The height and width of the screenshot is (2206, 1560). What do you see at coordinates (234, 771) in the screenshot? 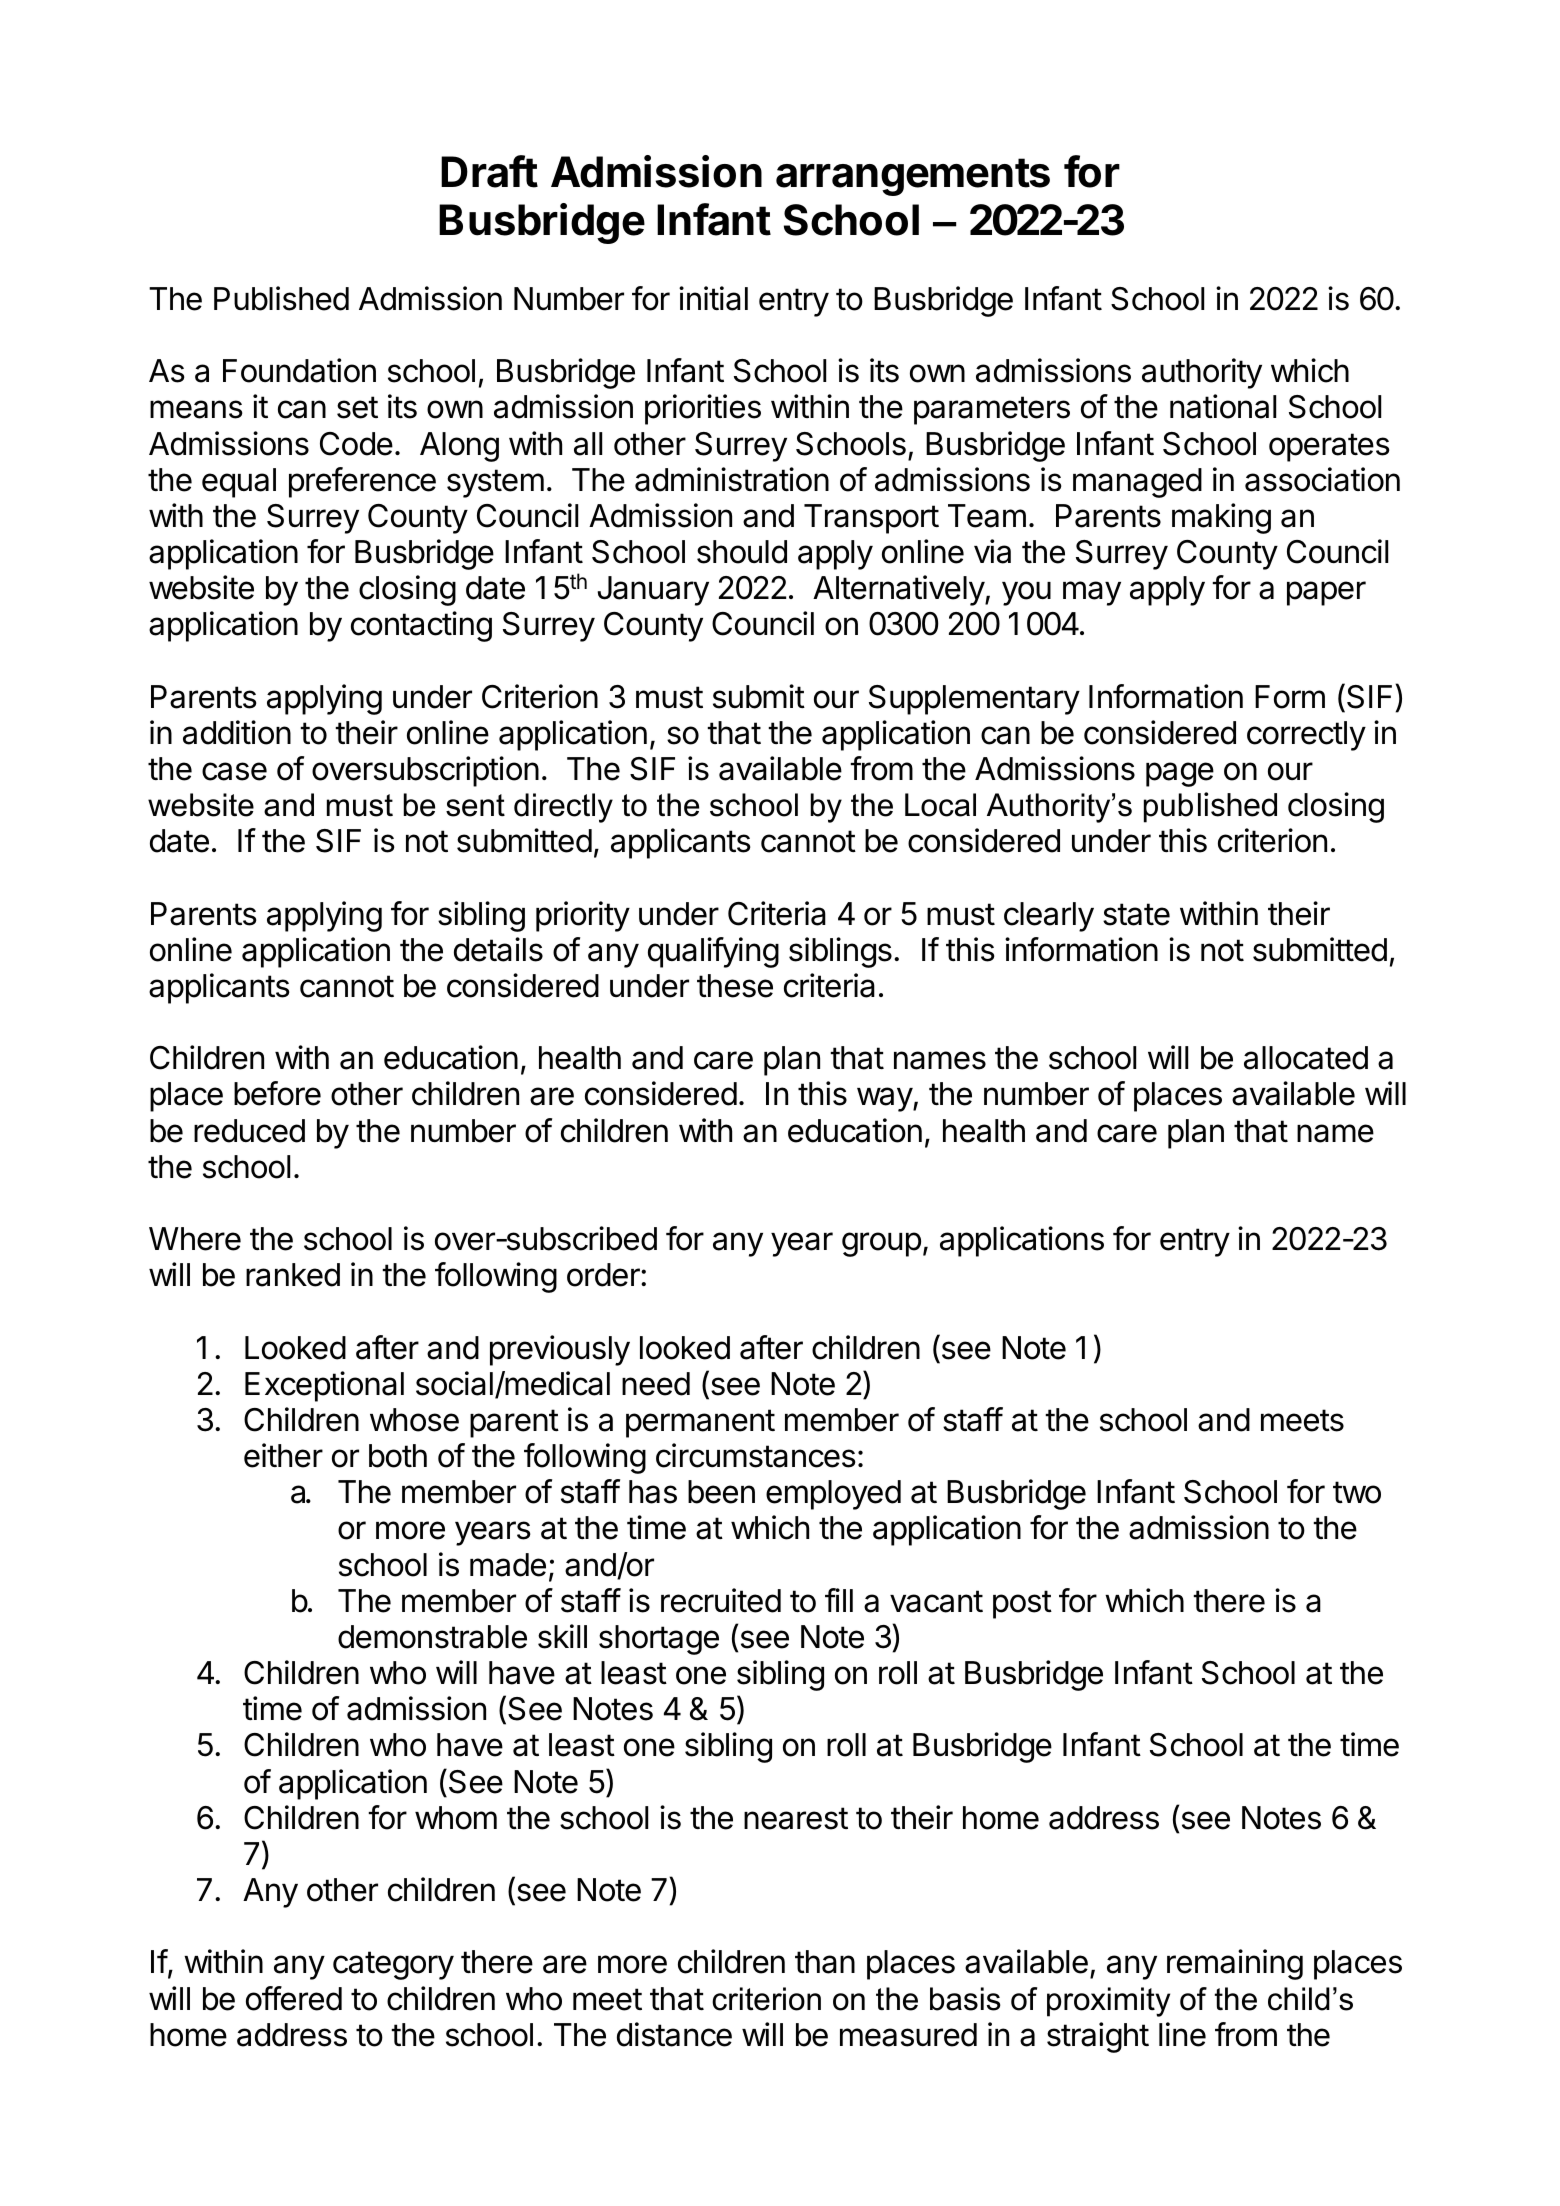
I see `case` at bounding box center [234, 771].
